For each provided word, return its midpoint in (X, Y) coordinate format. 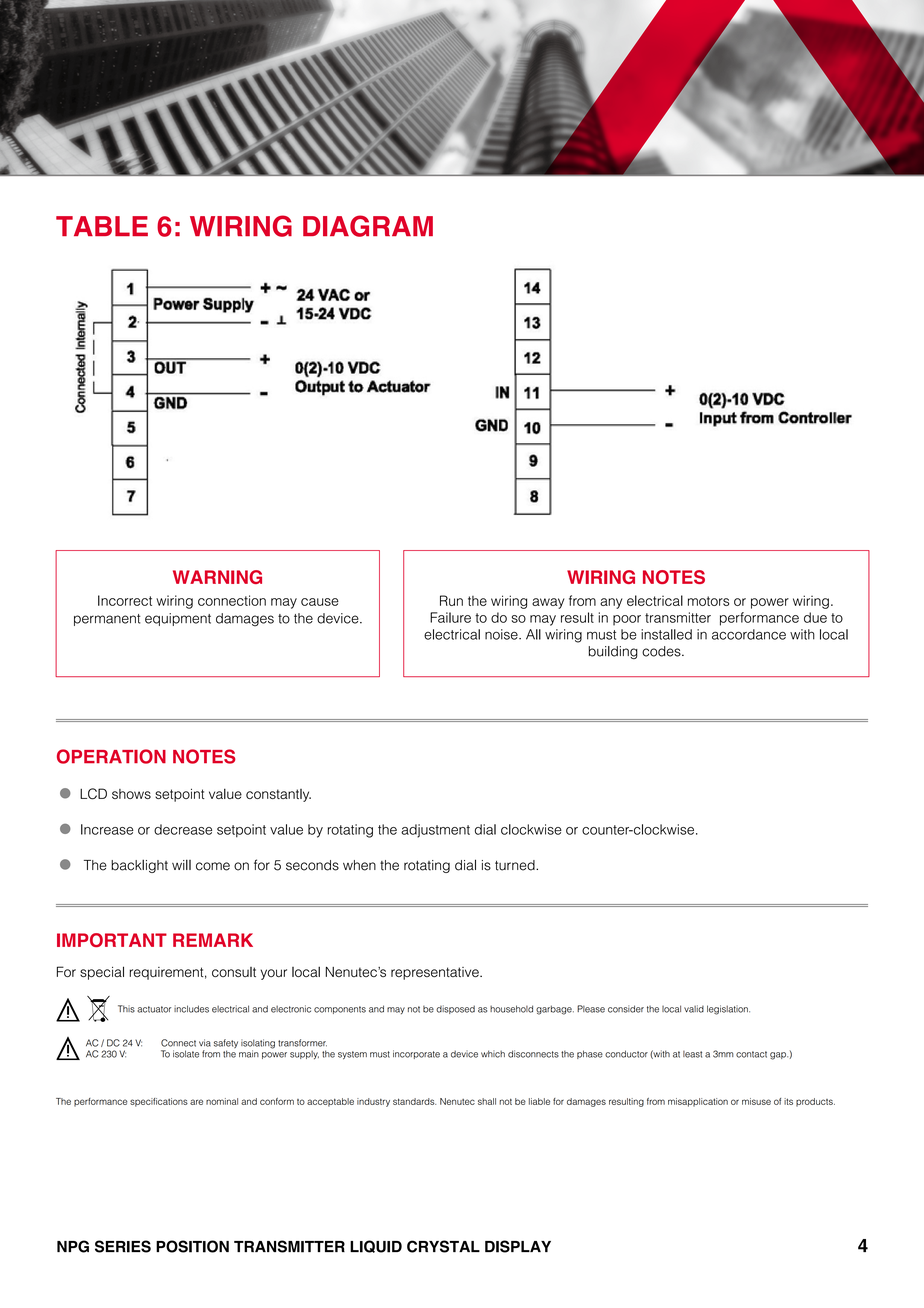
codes (662, 651)
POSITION (192, 1246)
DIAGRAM (368, 226)
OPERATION (111, 756)
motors (708, 601)
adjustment (435, 831)
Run (451, 600)
